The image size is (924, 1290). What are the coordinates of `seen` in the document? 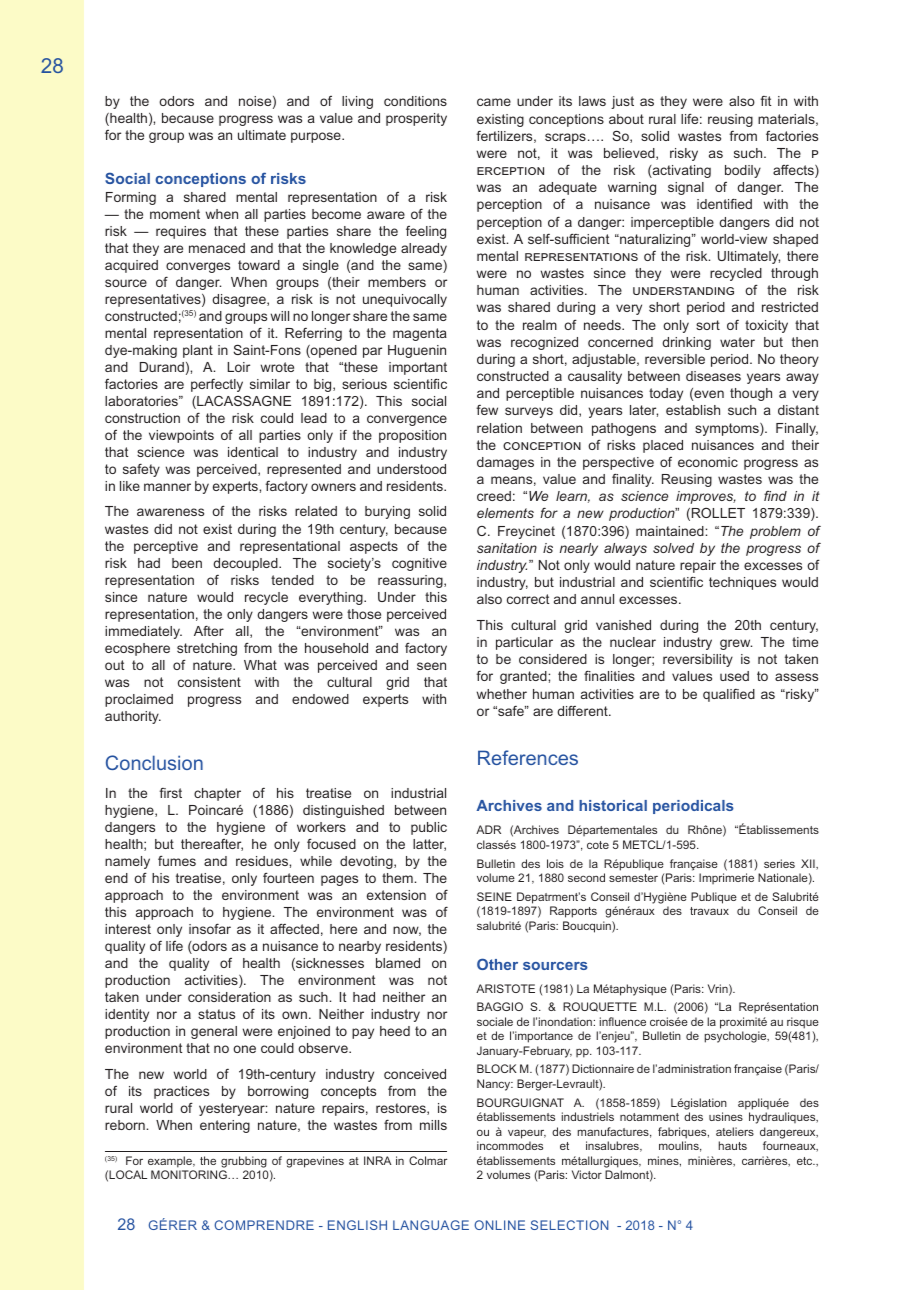 It's located at (431, 666).
